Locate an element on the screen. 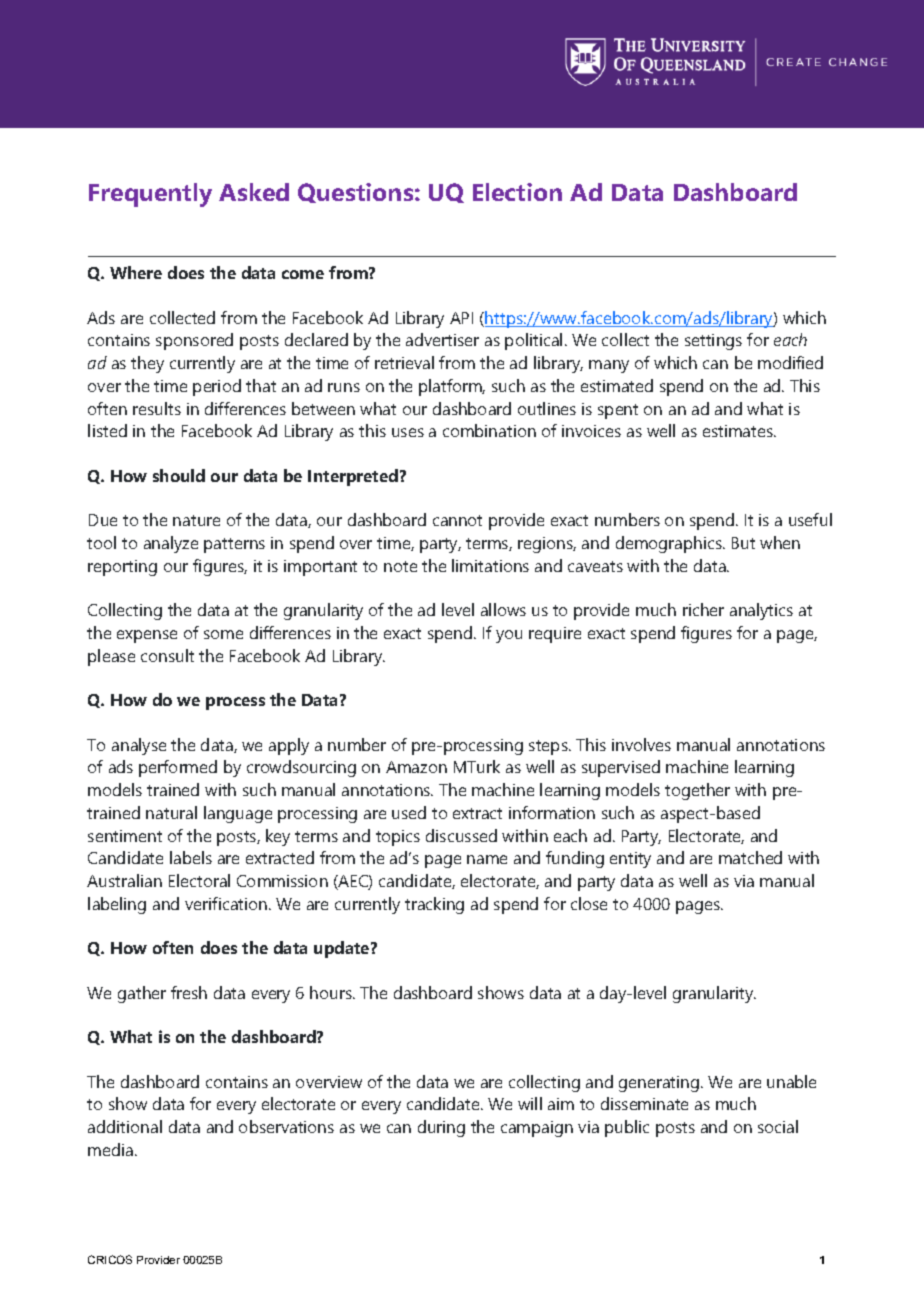 This screenshot has height=1308, width=924. social is located at coordinates (778, 1126).
